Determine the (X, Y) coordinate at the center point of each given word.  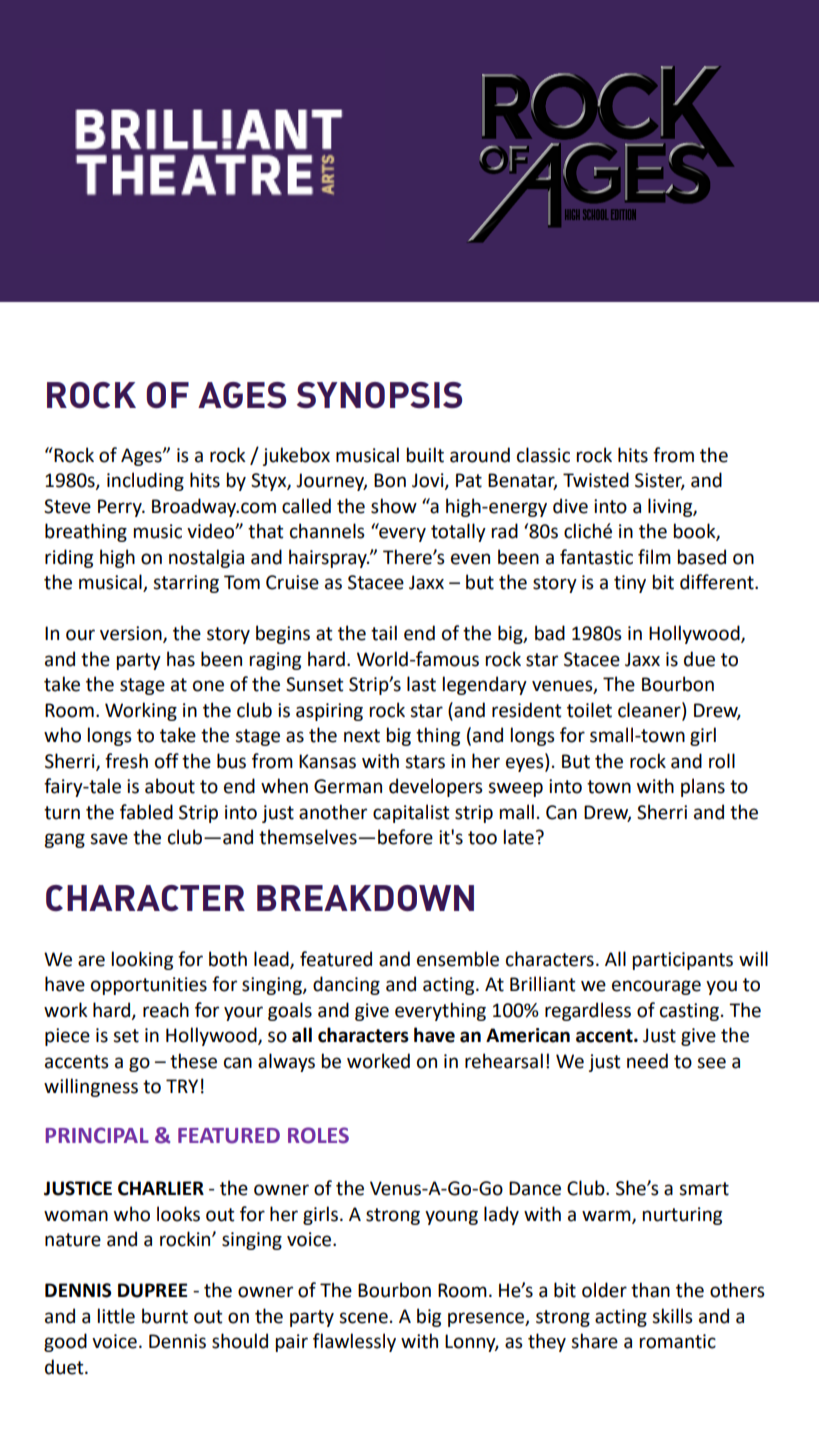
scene (363, 1318)
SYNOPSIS (379, 395)
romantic (678, 1341)
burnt (165, 1316)
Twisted (596, 480)
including (145, 481)
